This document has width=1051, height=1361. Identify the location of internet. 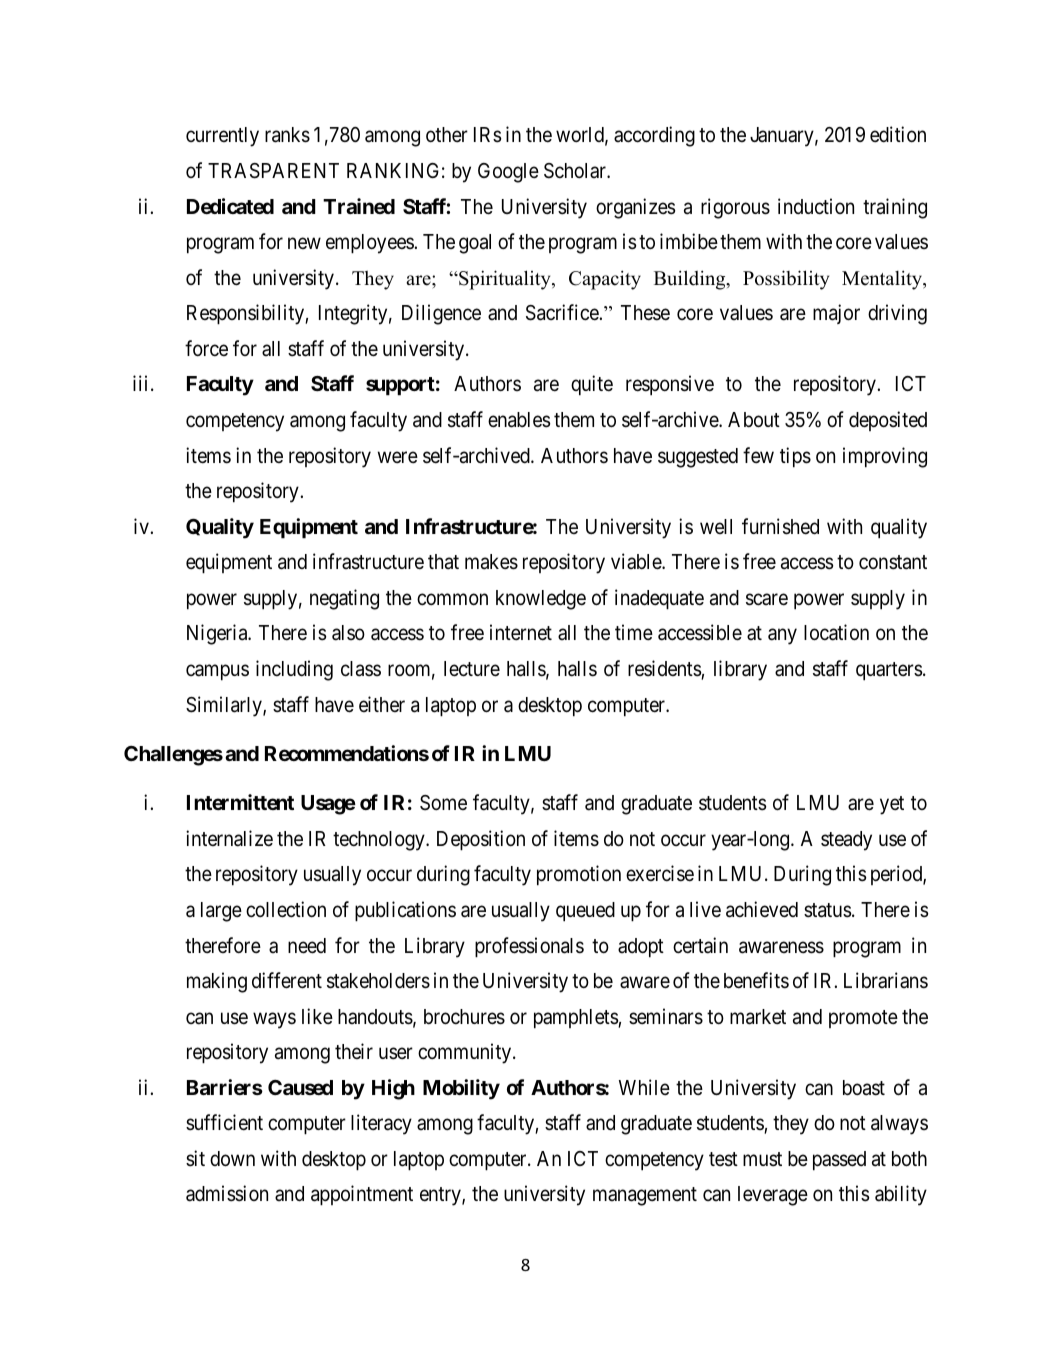
(521, 632).
